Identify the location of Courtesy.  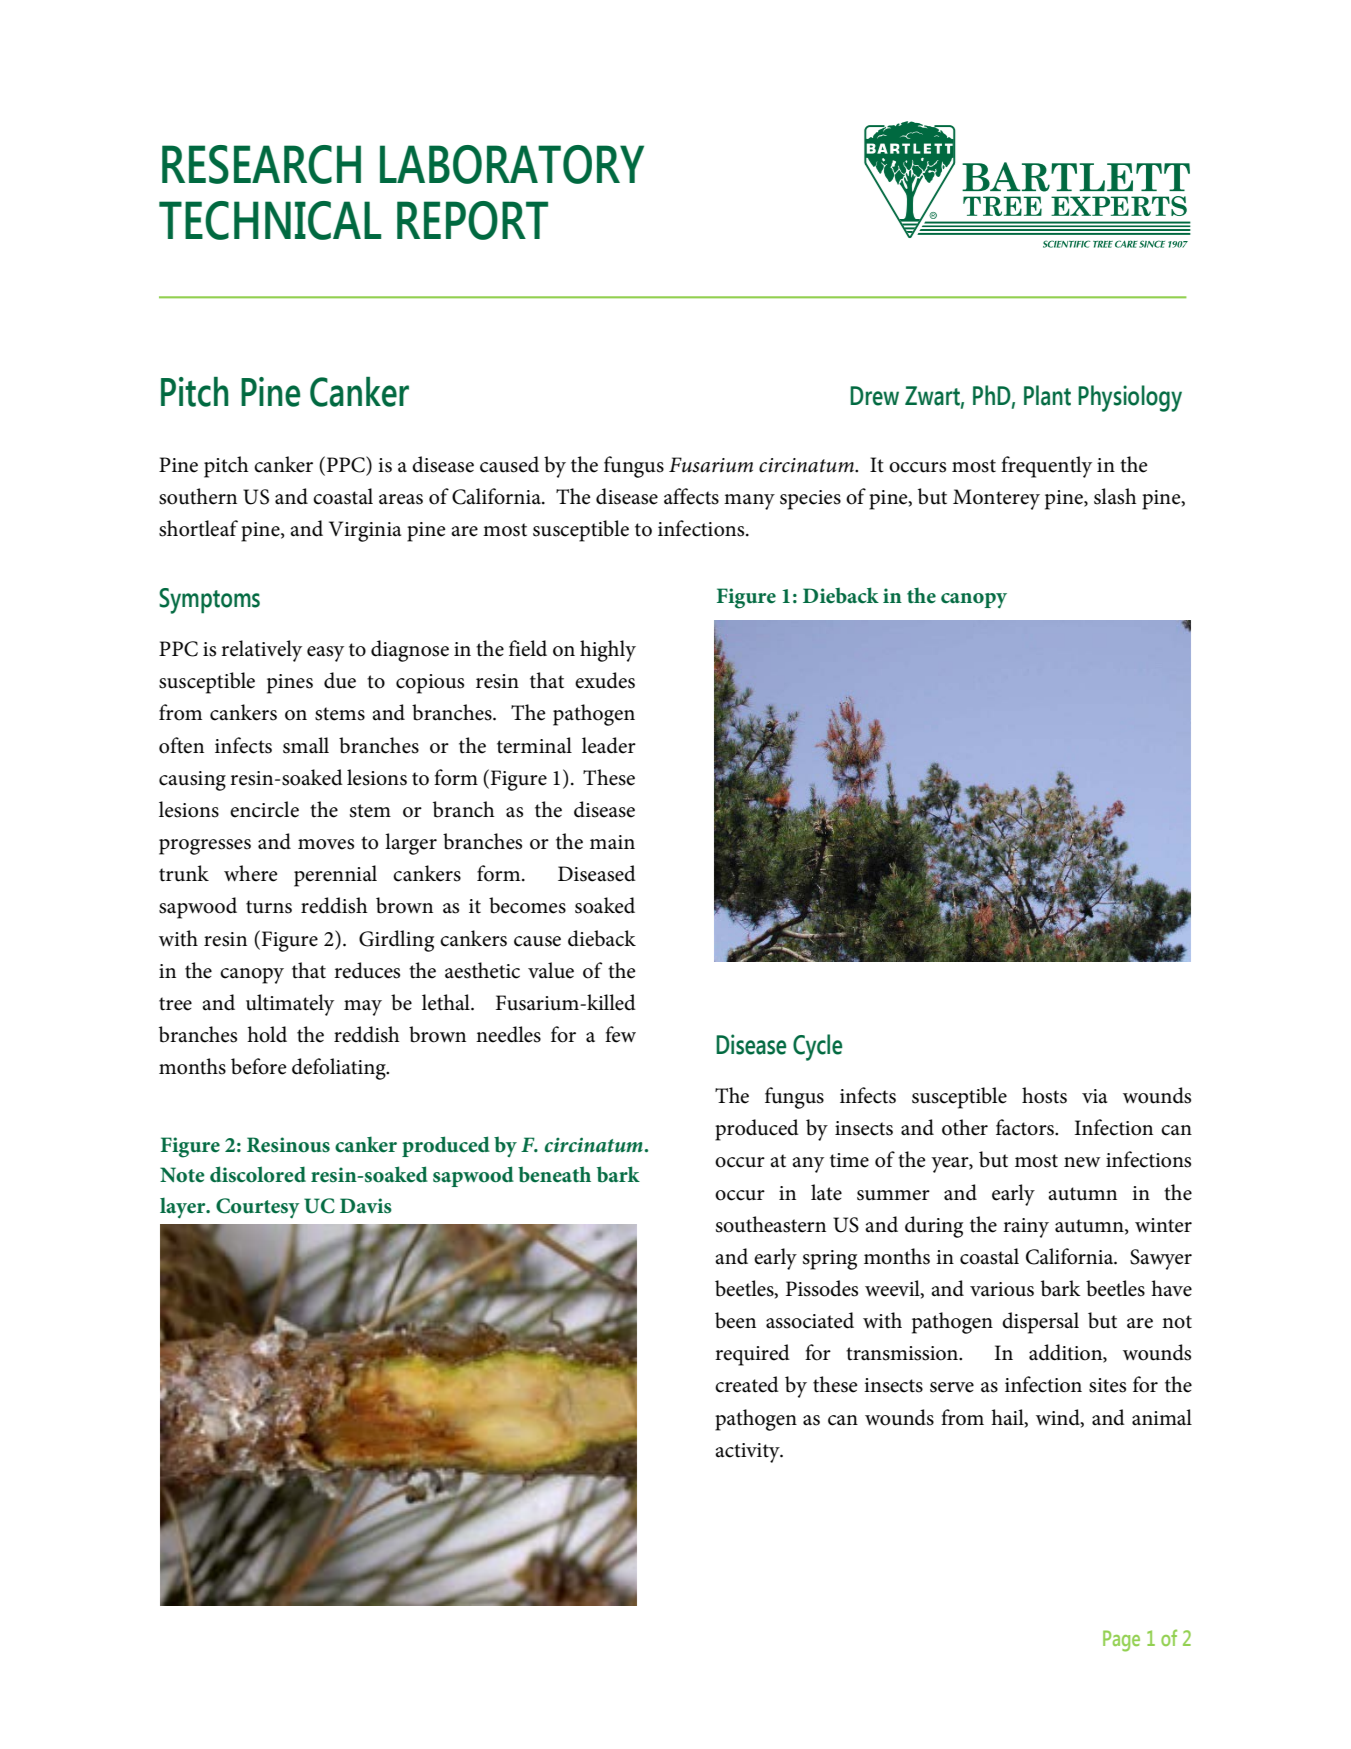
(258, 1208).
